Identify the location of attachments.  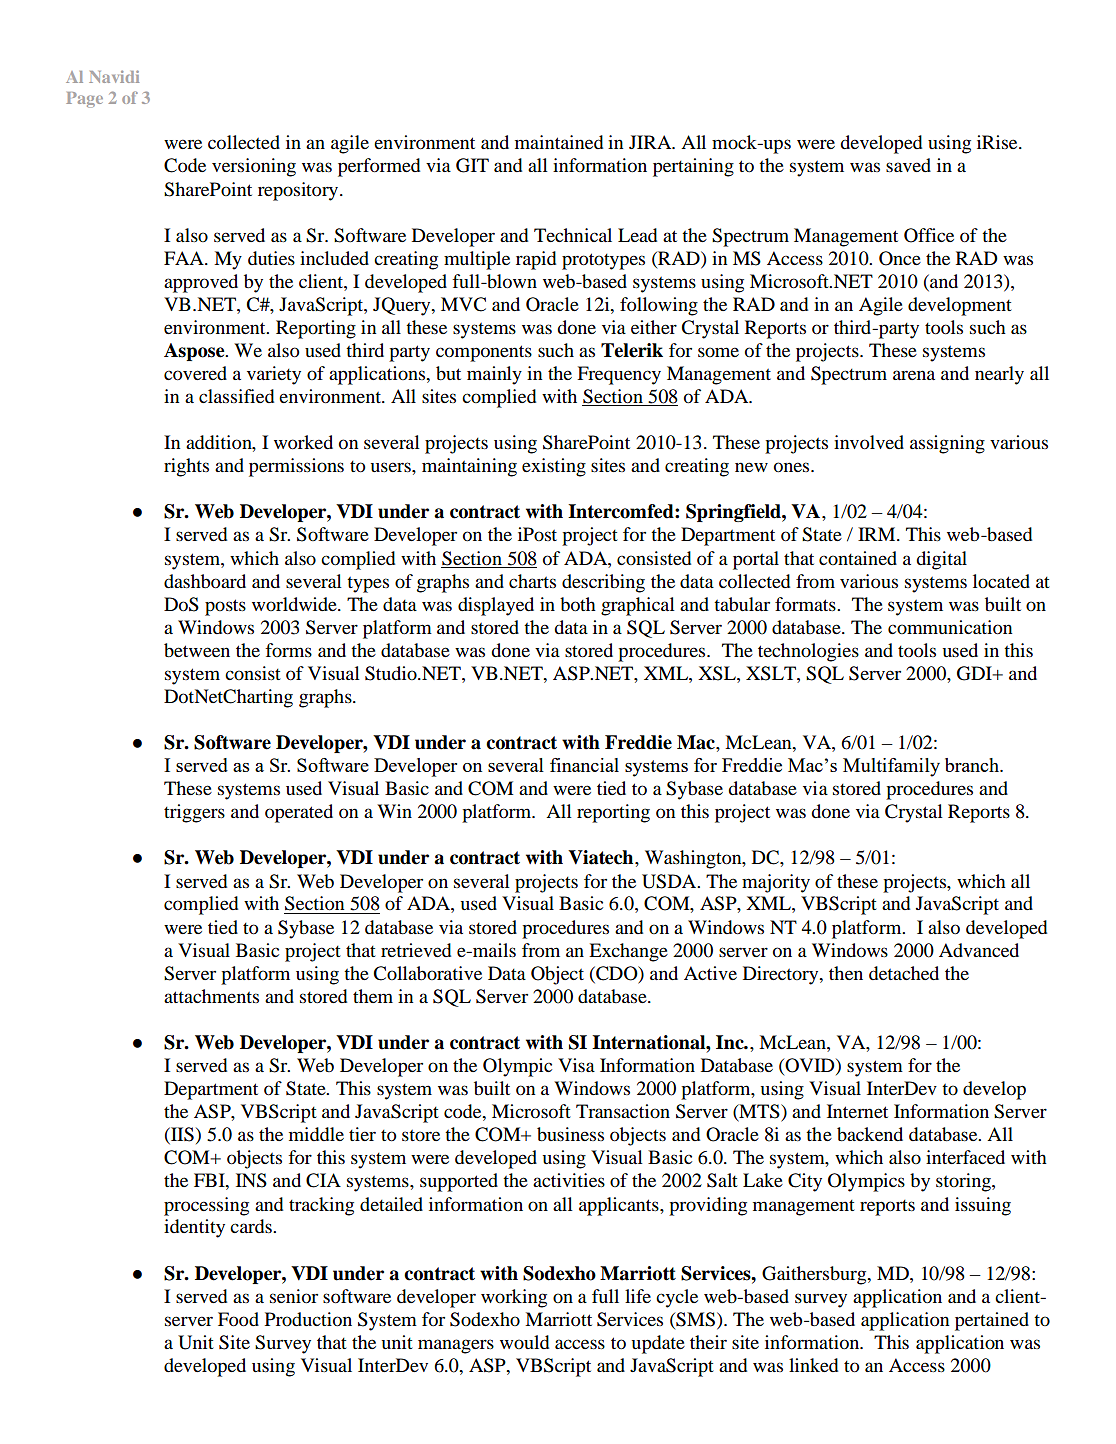
(211, 996).
